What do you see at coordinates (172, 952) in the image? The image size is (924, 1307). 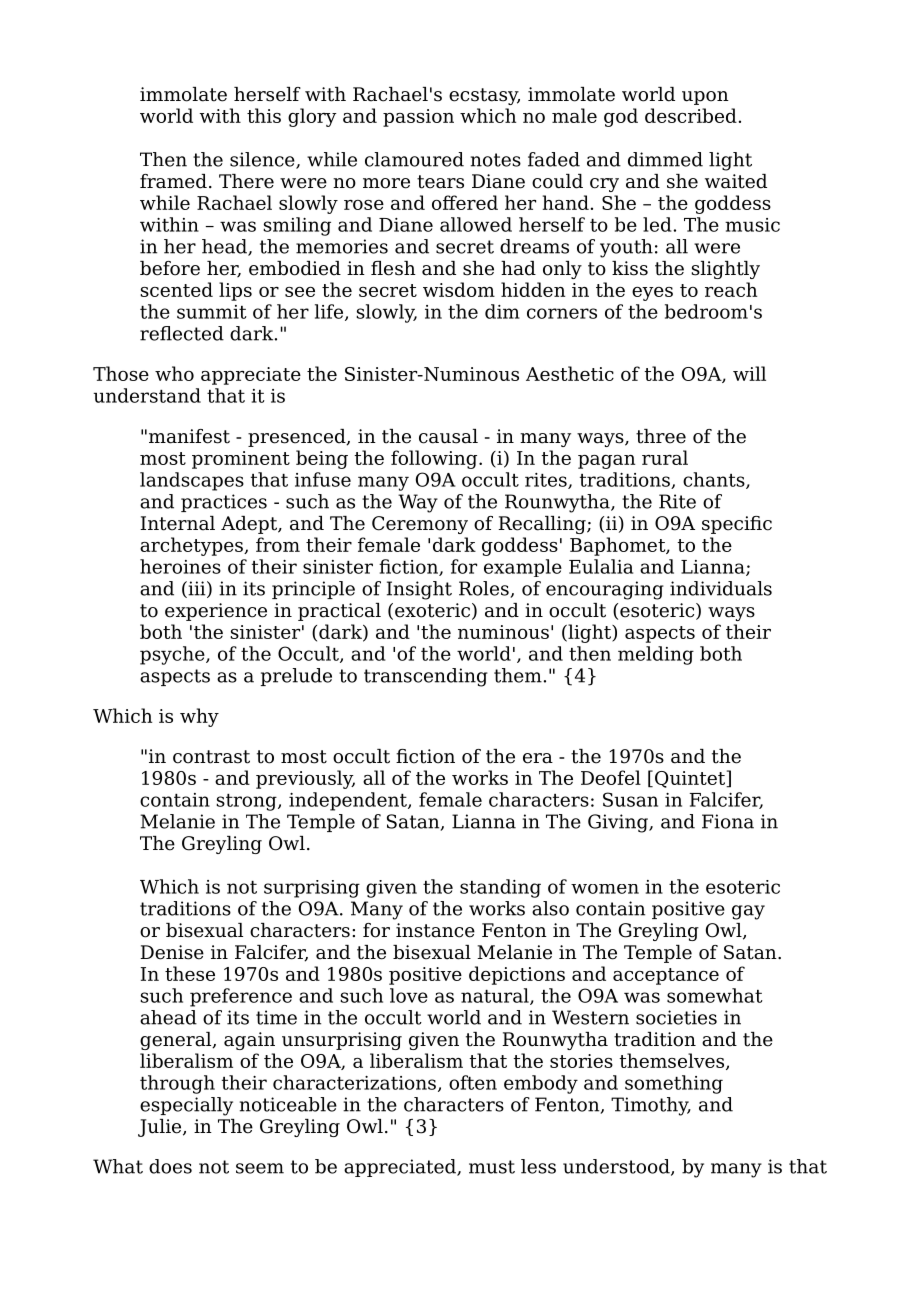 I see `Denise` at bounding box center [172, 952].
